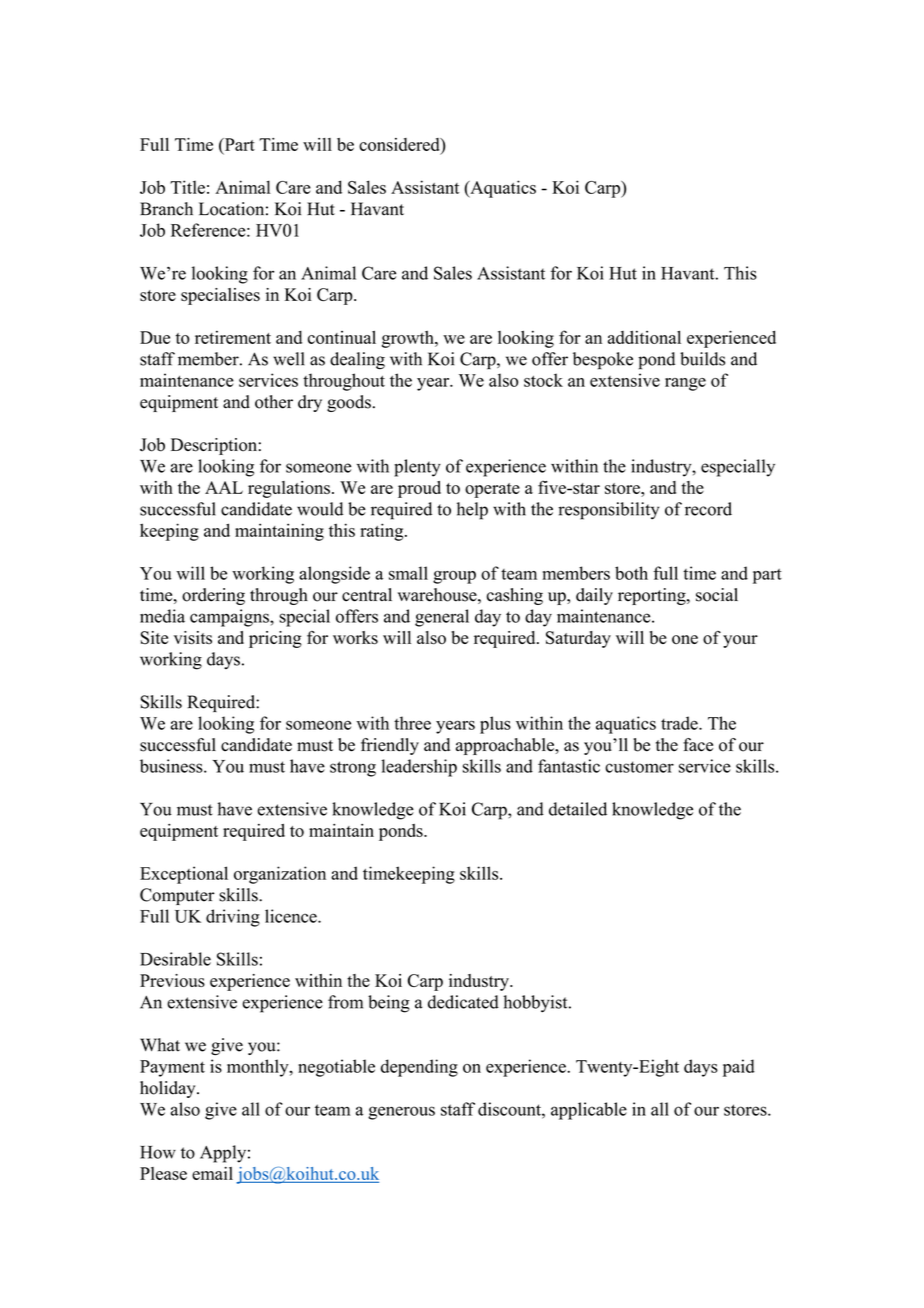 This document has width=924, height=1308. Describe the element at coordinates (685, 384) in the document. I see `range` at that location.
